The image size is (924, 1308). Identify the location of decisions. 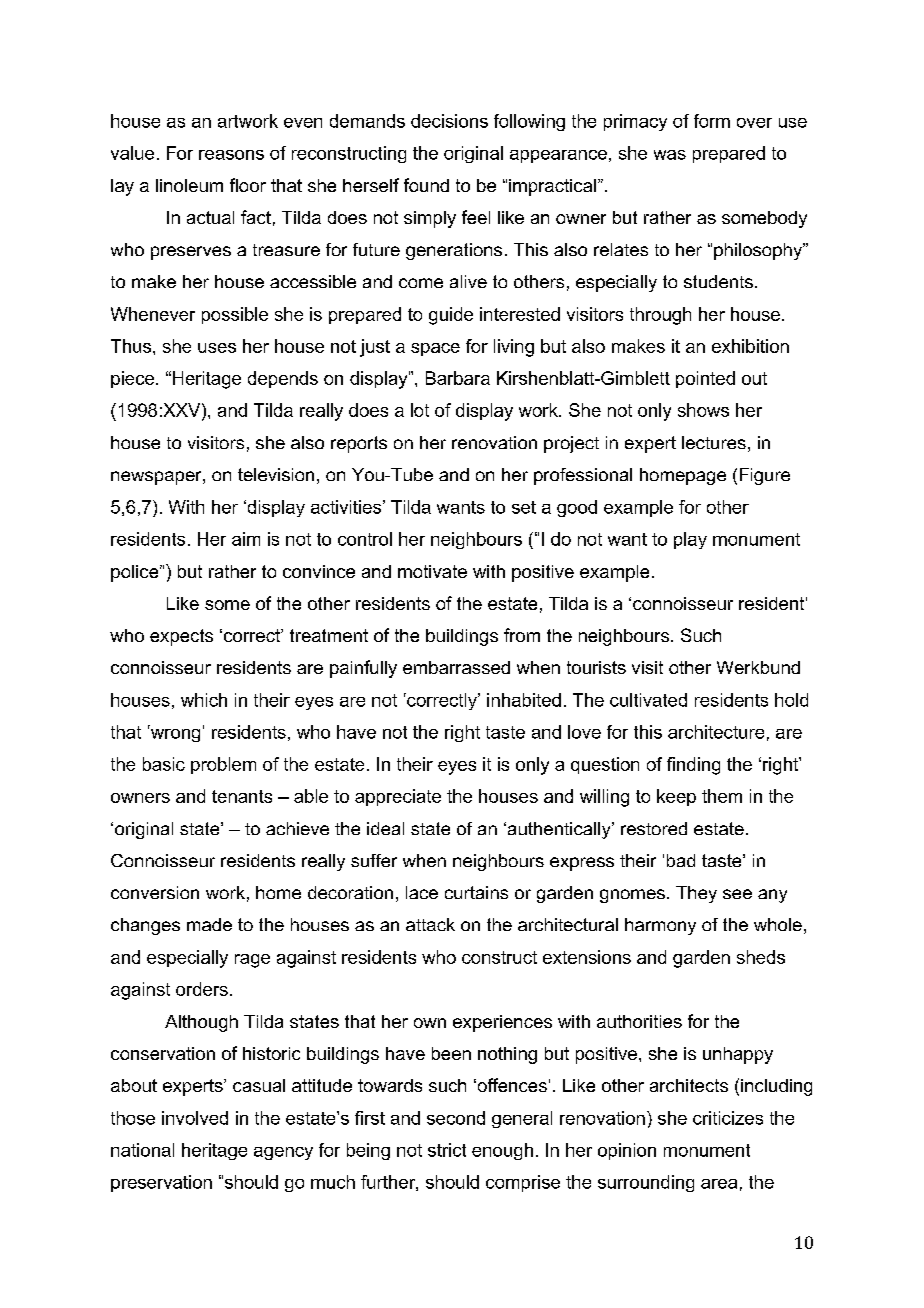
(449, 121).
